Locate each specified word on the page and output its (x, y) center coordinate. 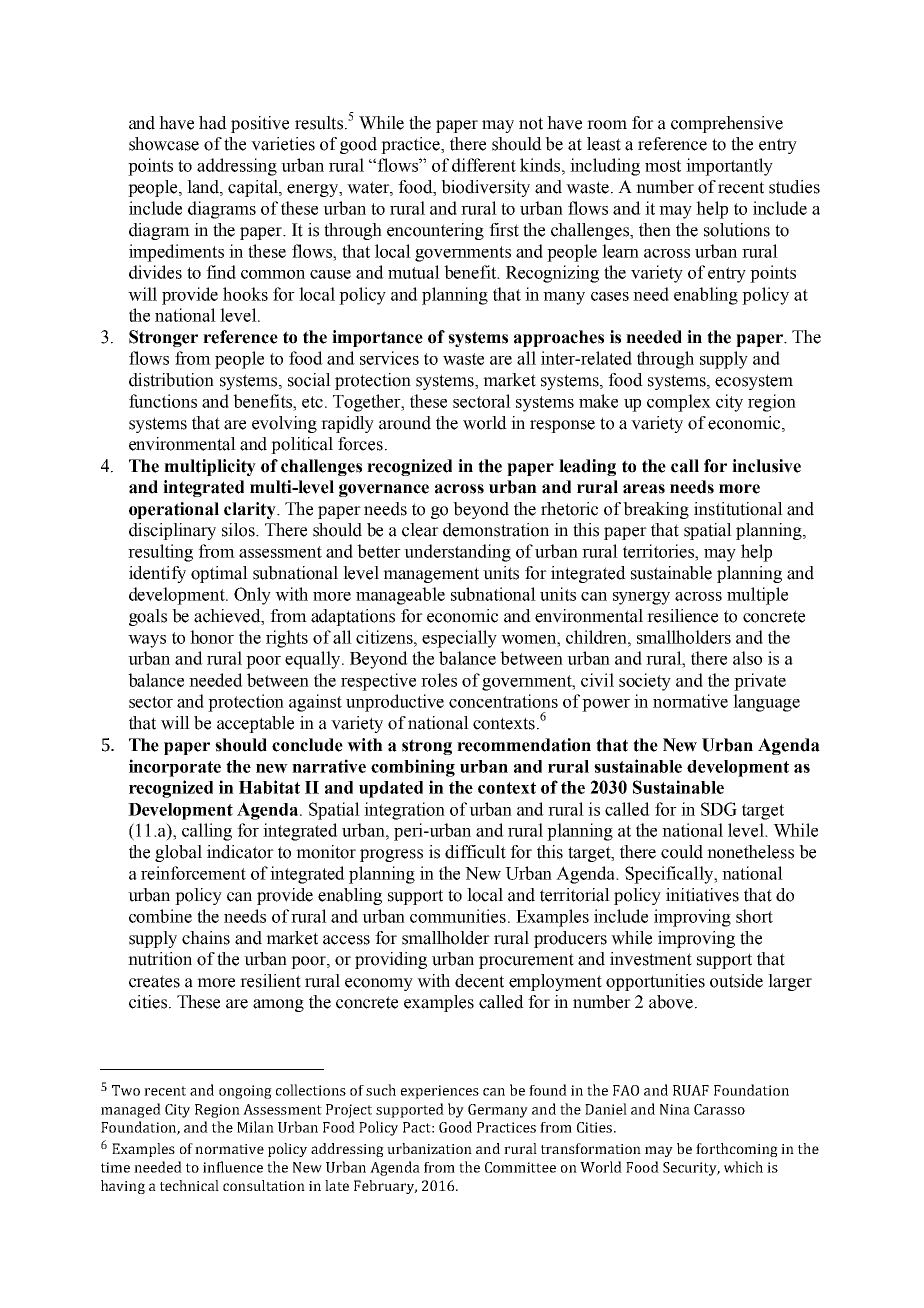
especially (459, 639)
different (484, 165)
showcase (164, 144)
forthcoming (737, 1150)
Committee (520, 1167)
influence (233, 1167)
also (747, 658)
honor (212, 637)
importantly (729, 167)
